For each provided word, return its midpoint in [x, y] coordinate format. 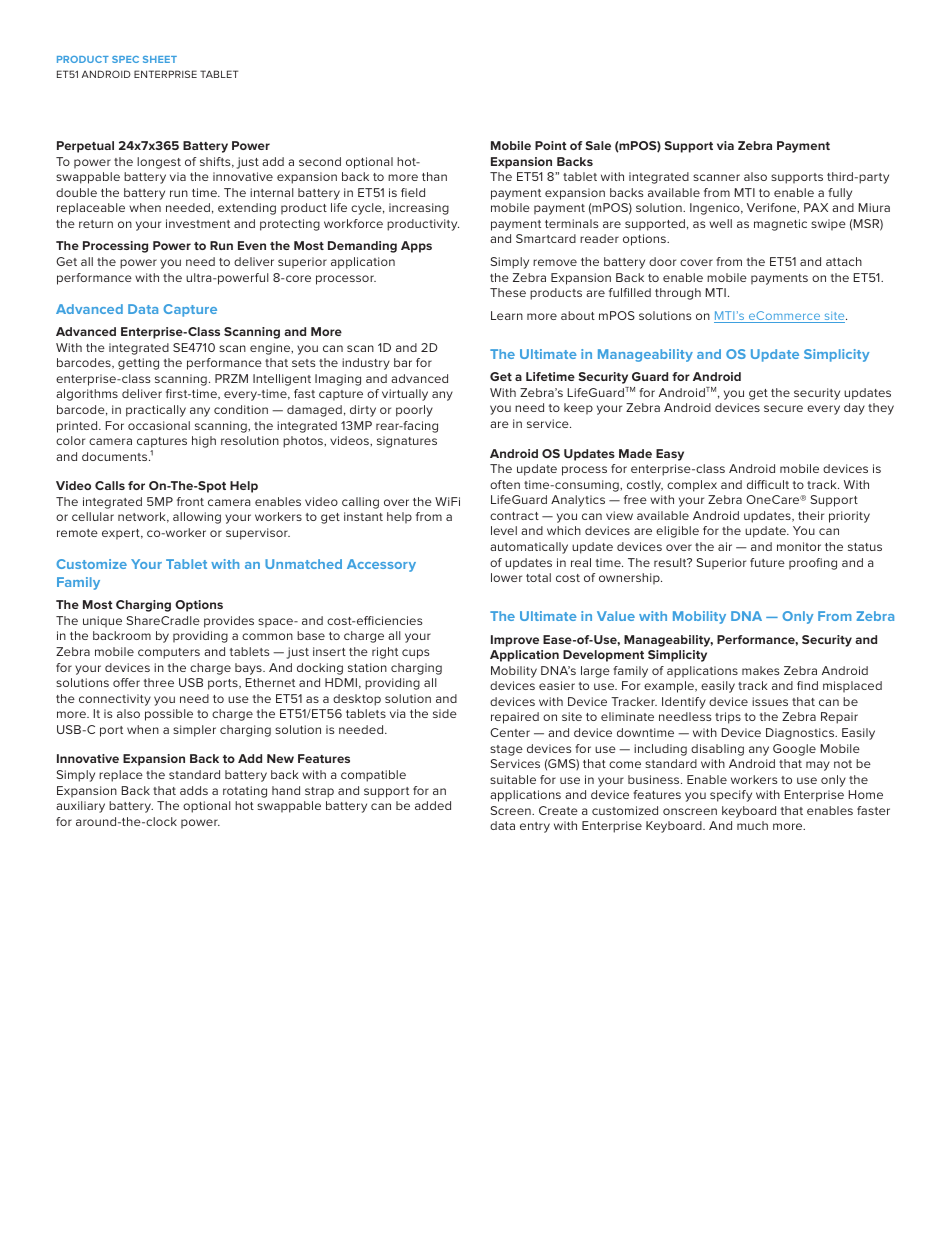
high [204, 442]
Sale [598, 145]
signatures [407, 442]
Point [551, 145]
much [752, 825]
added [433, 805]
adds [194, 790]
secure [783, 408]
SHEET [160, 59]
